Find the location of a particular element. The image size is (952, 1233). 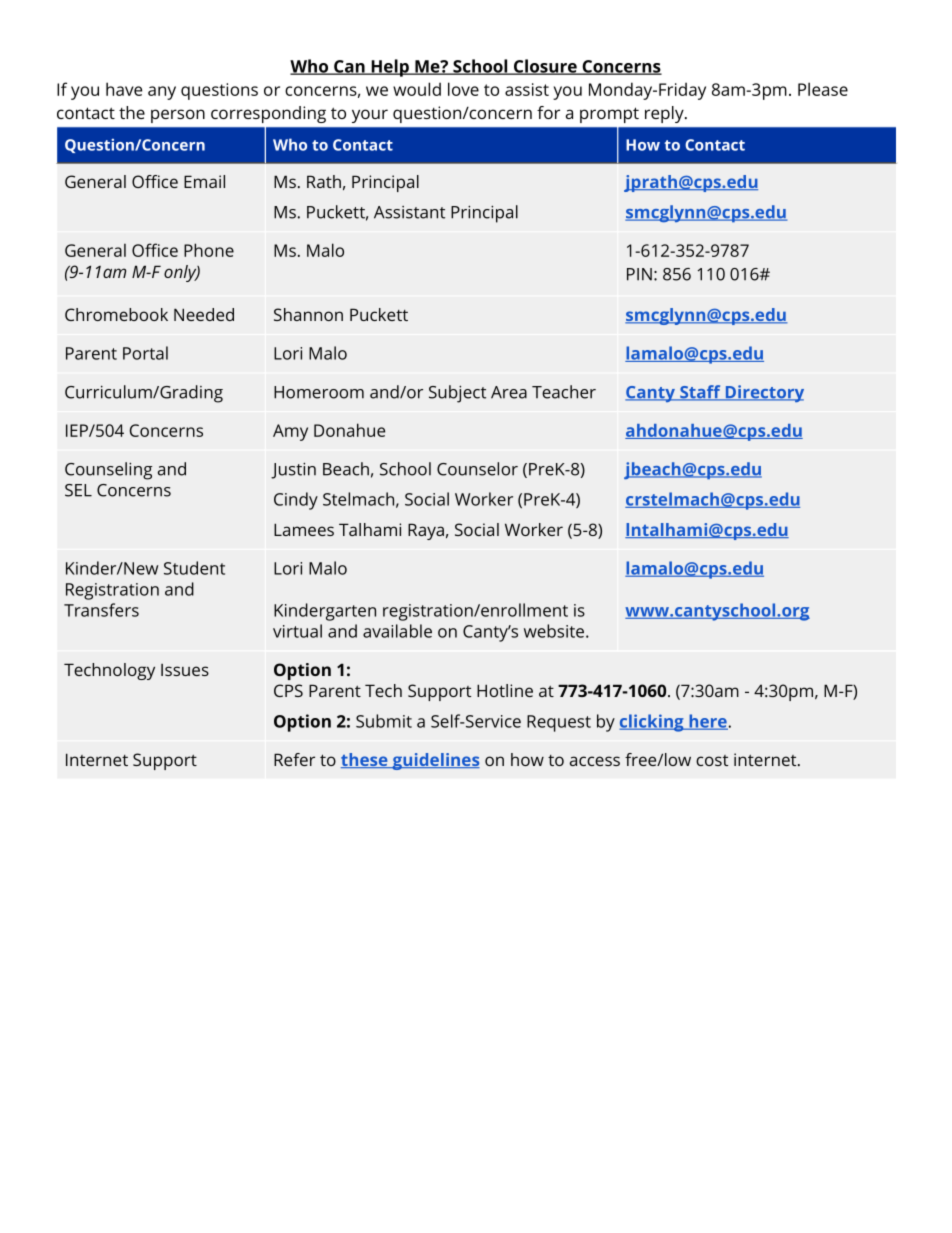

Portal is located at coordinates (145, 353).
